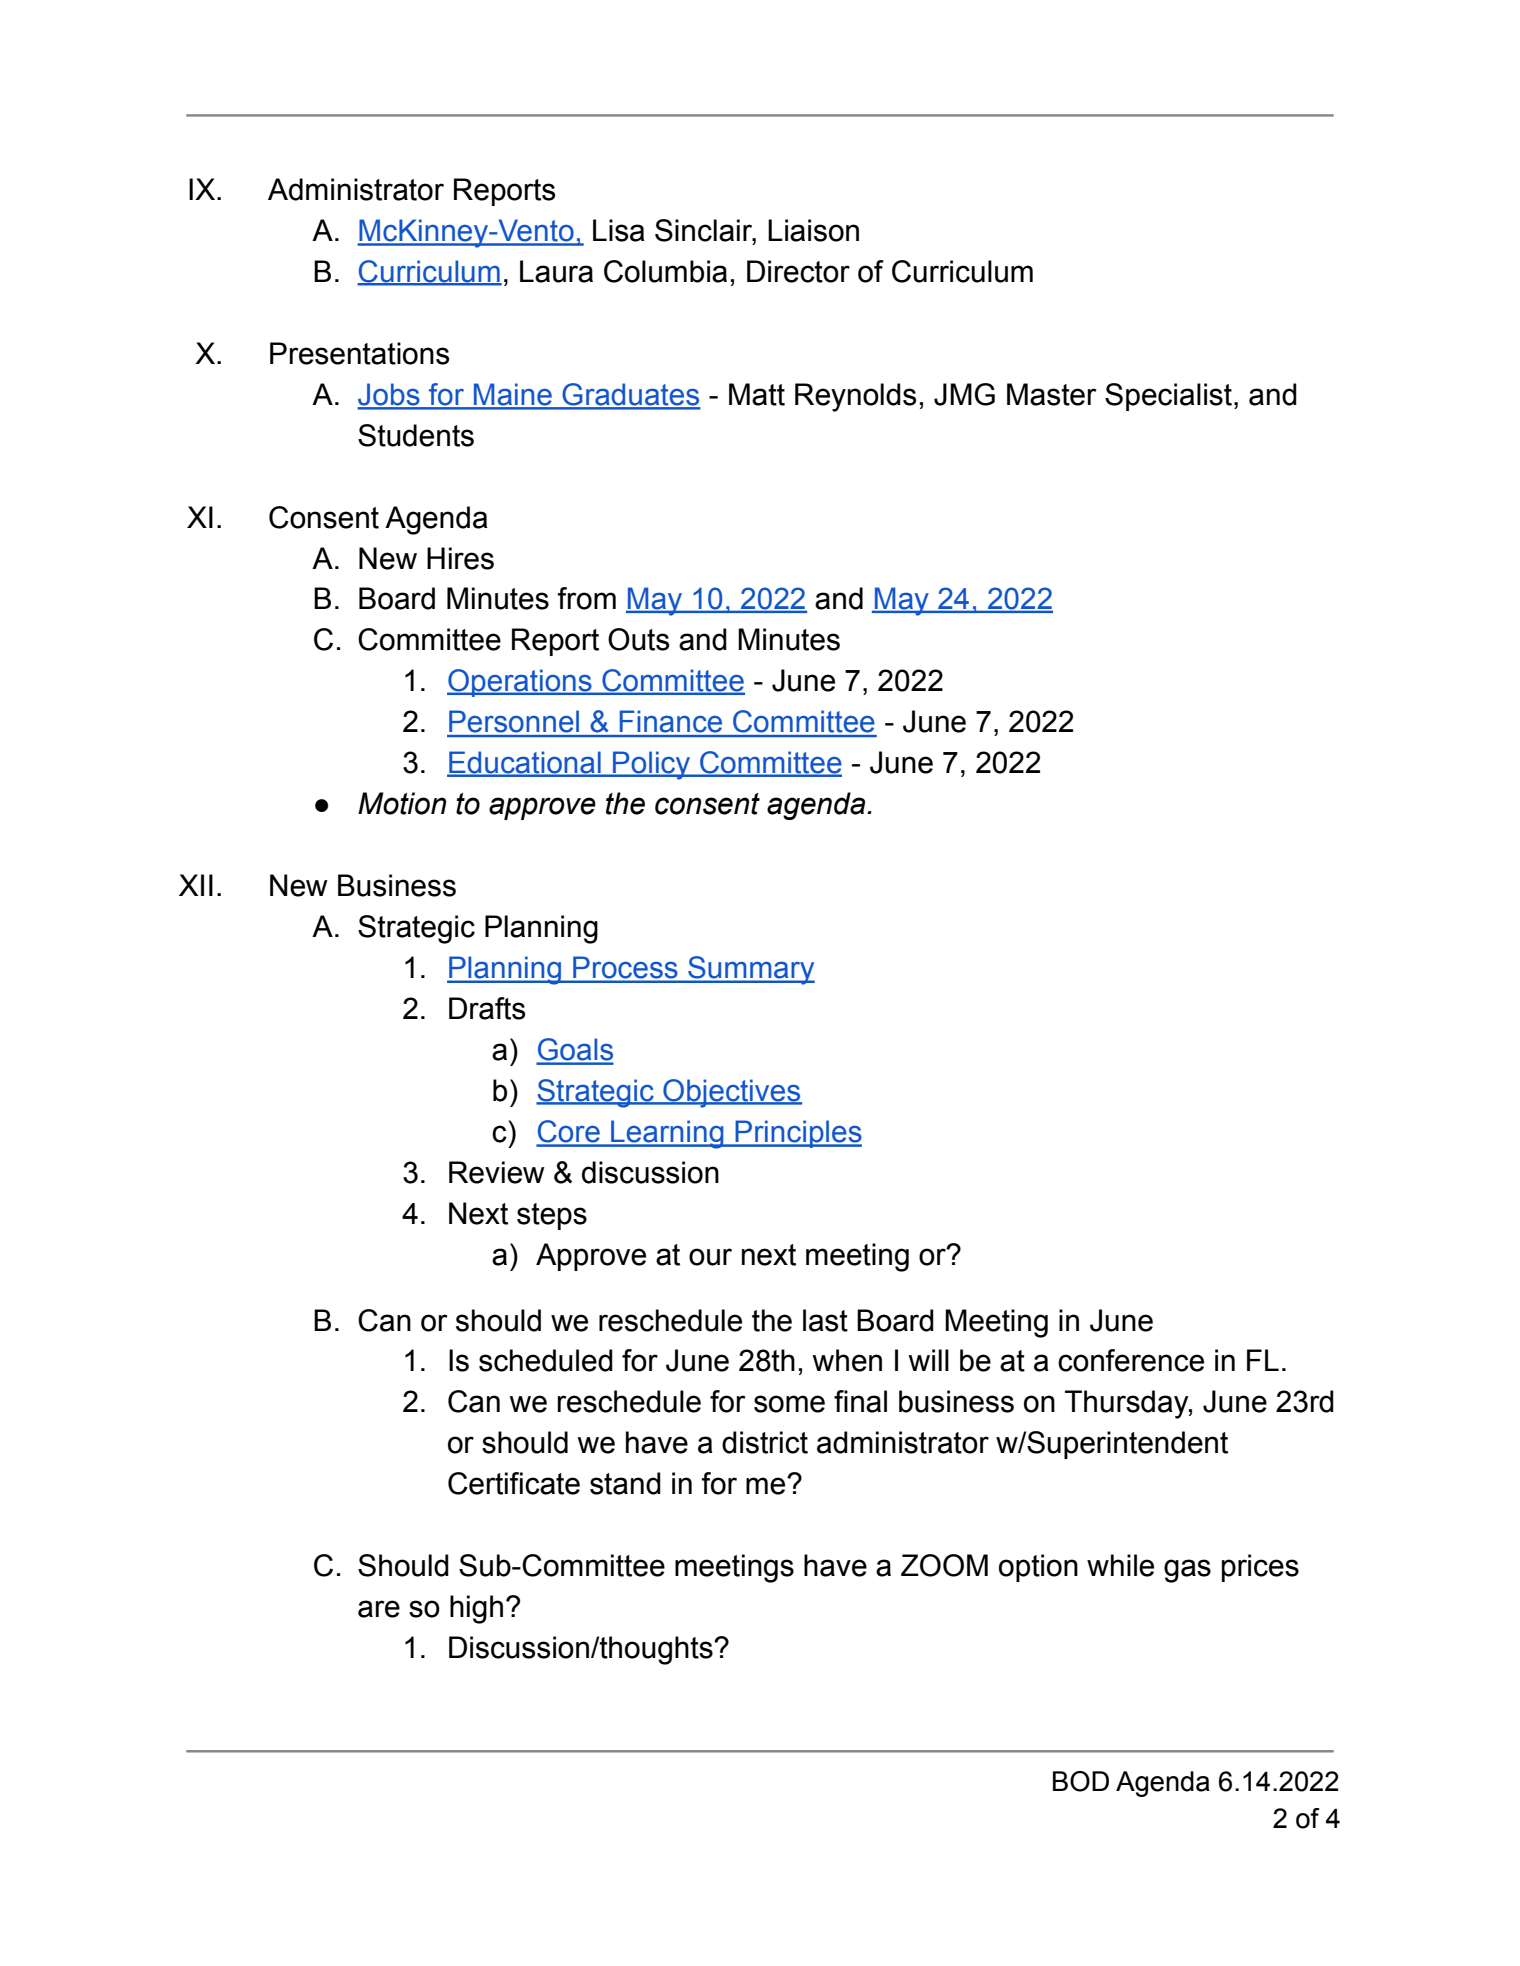 The width and height of the document is (1520, 1966). Describe the element at coordinates (379, 1609) in the document. I see `are` at that location.
